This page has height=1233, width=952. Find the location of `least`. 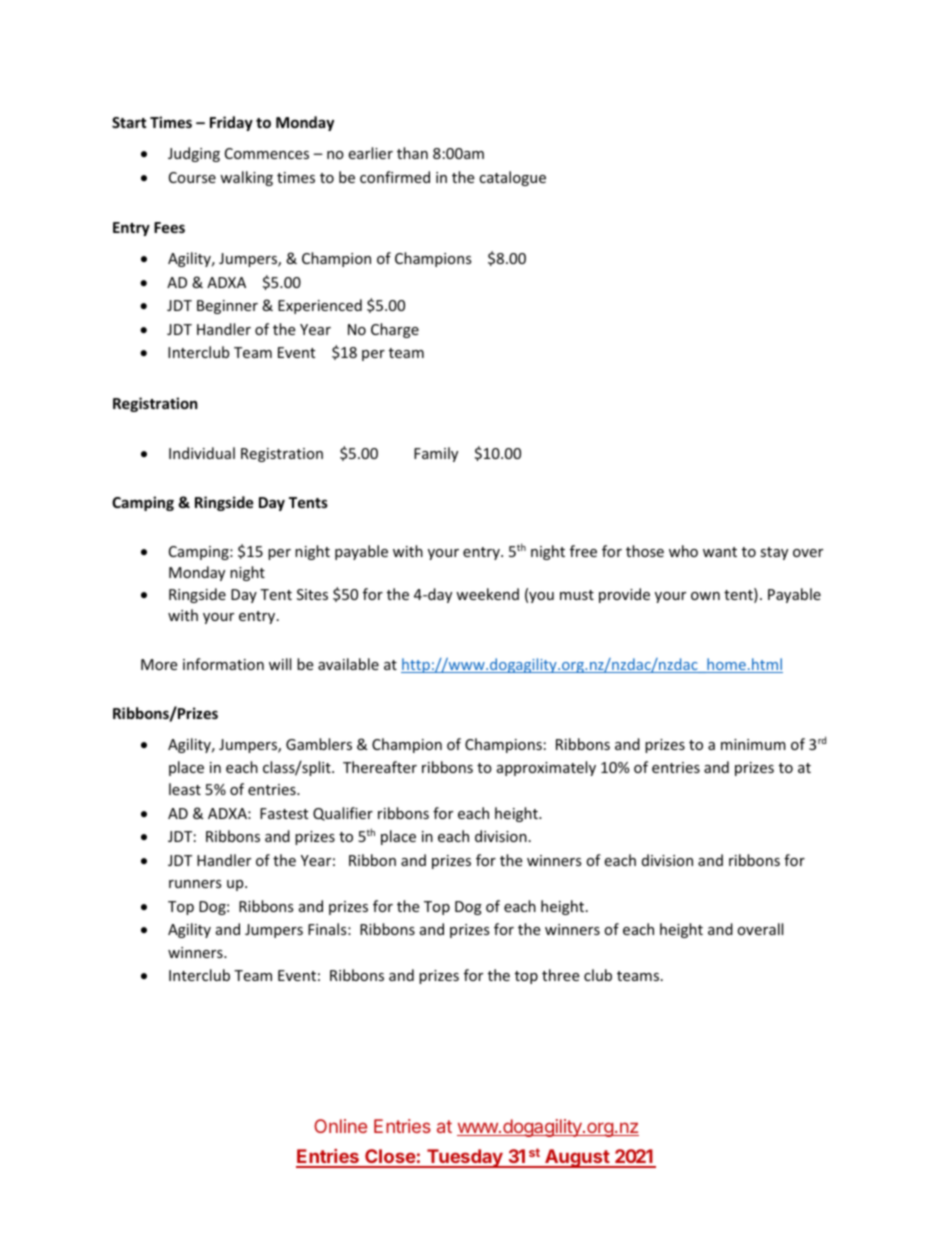

least is located at coordinates (185, 789).
